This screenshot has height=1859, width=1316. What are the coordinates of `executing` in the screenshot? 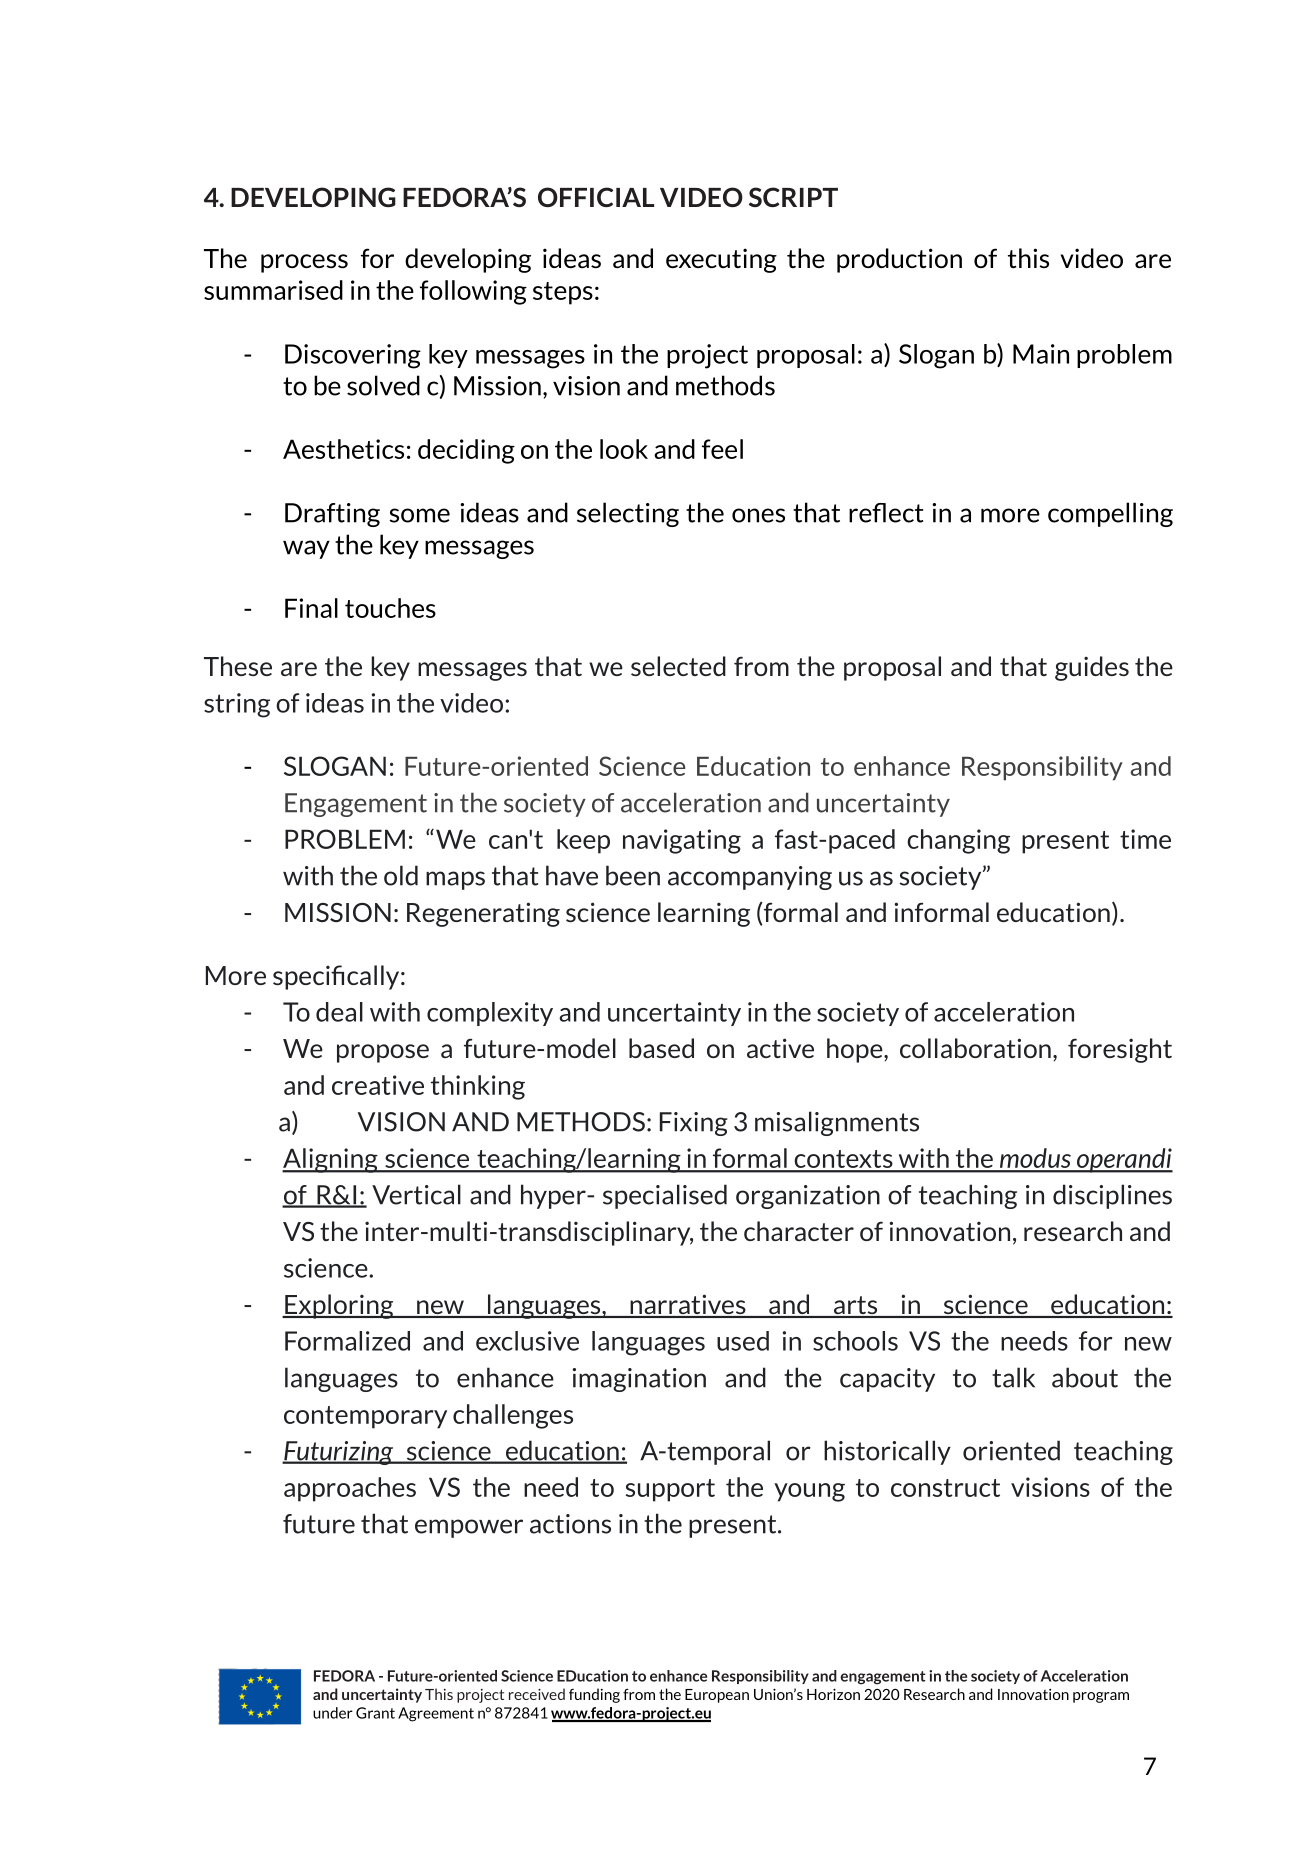 It's located at (721, 260).
